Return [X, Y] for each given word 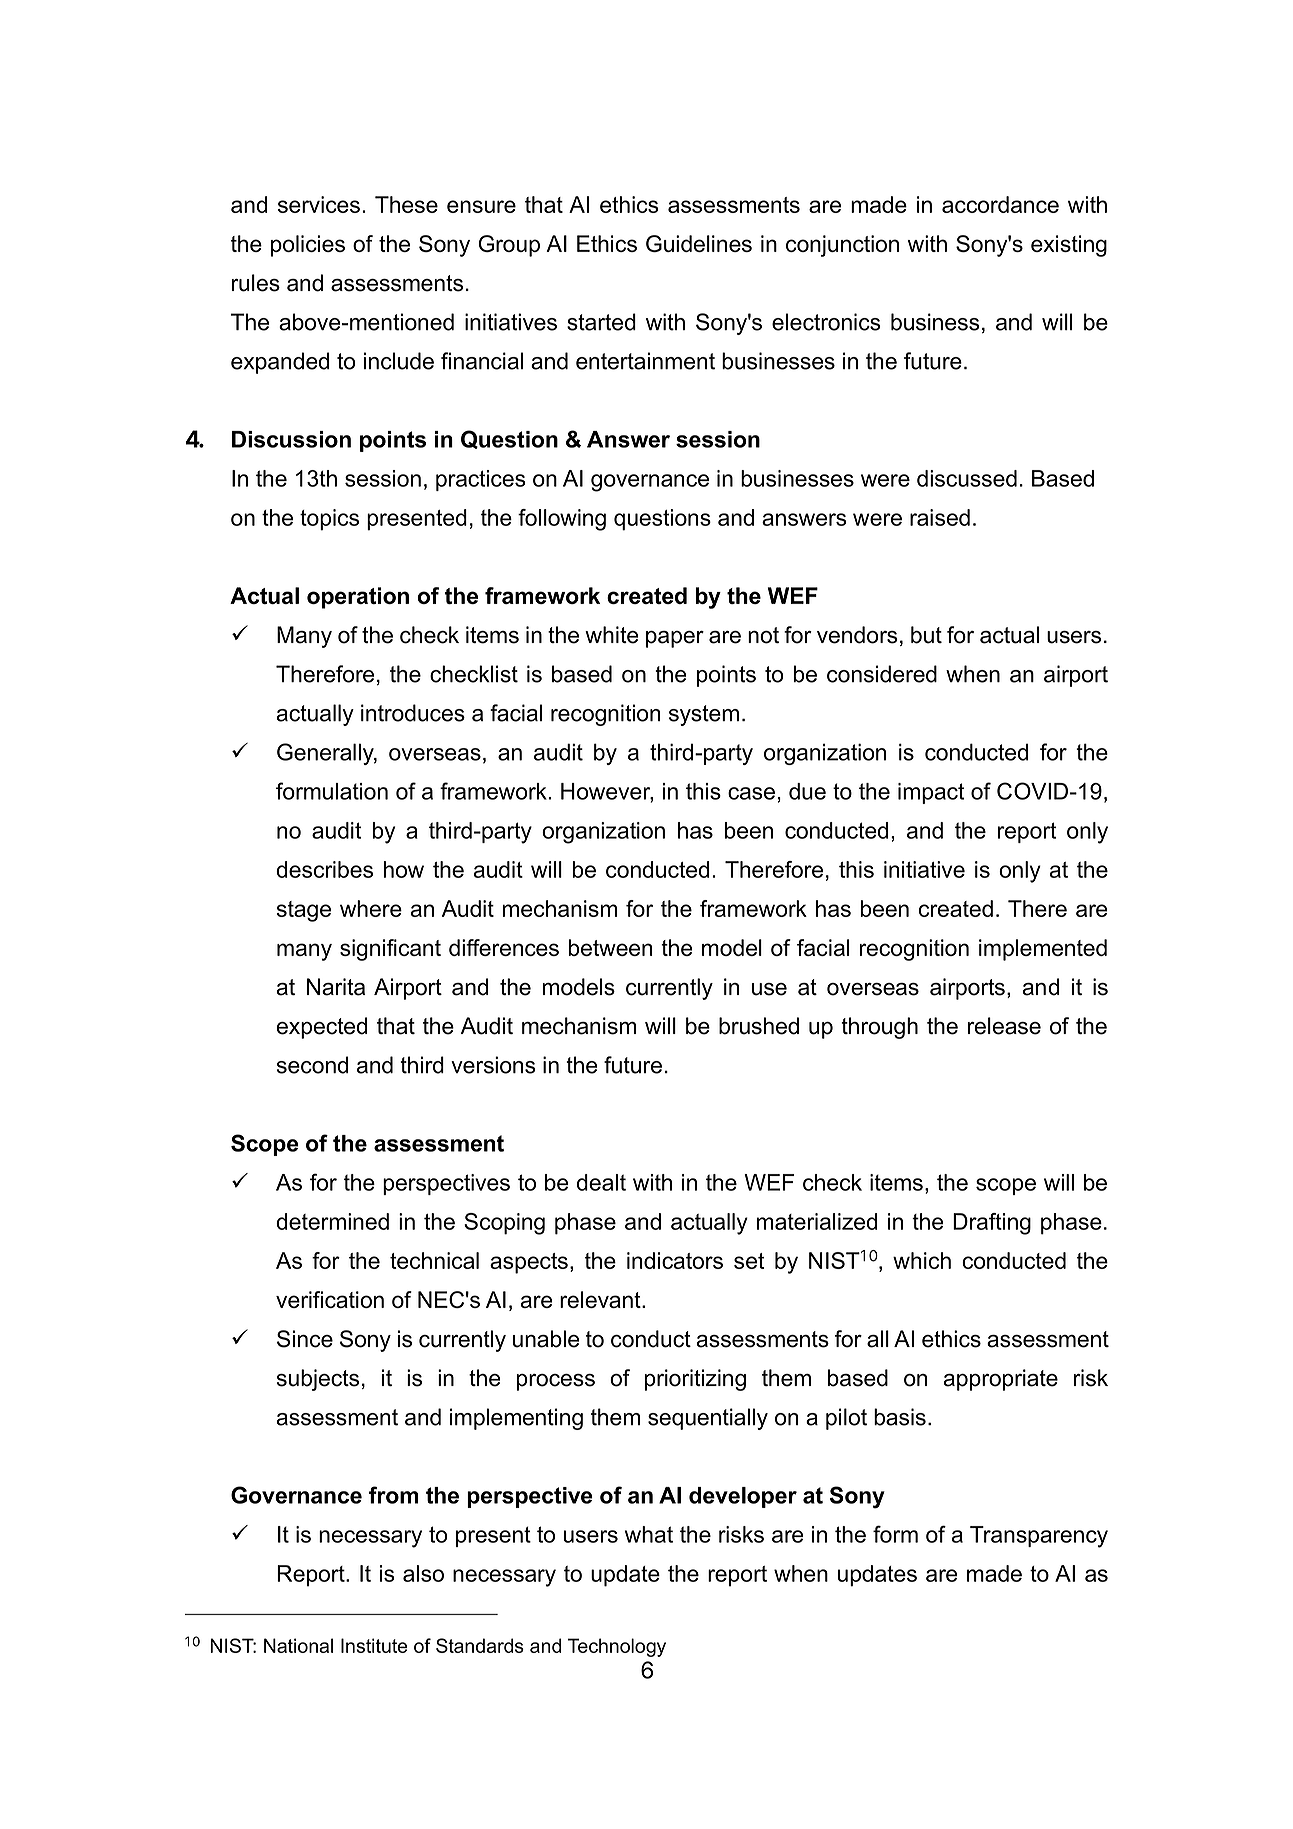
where [371, 908]
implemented [1043, 950]
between [611, 947]
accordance [1000, 204]
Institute [374, 1645]
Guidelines [699, 243]
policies [308, 246]
